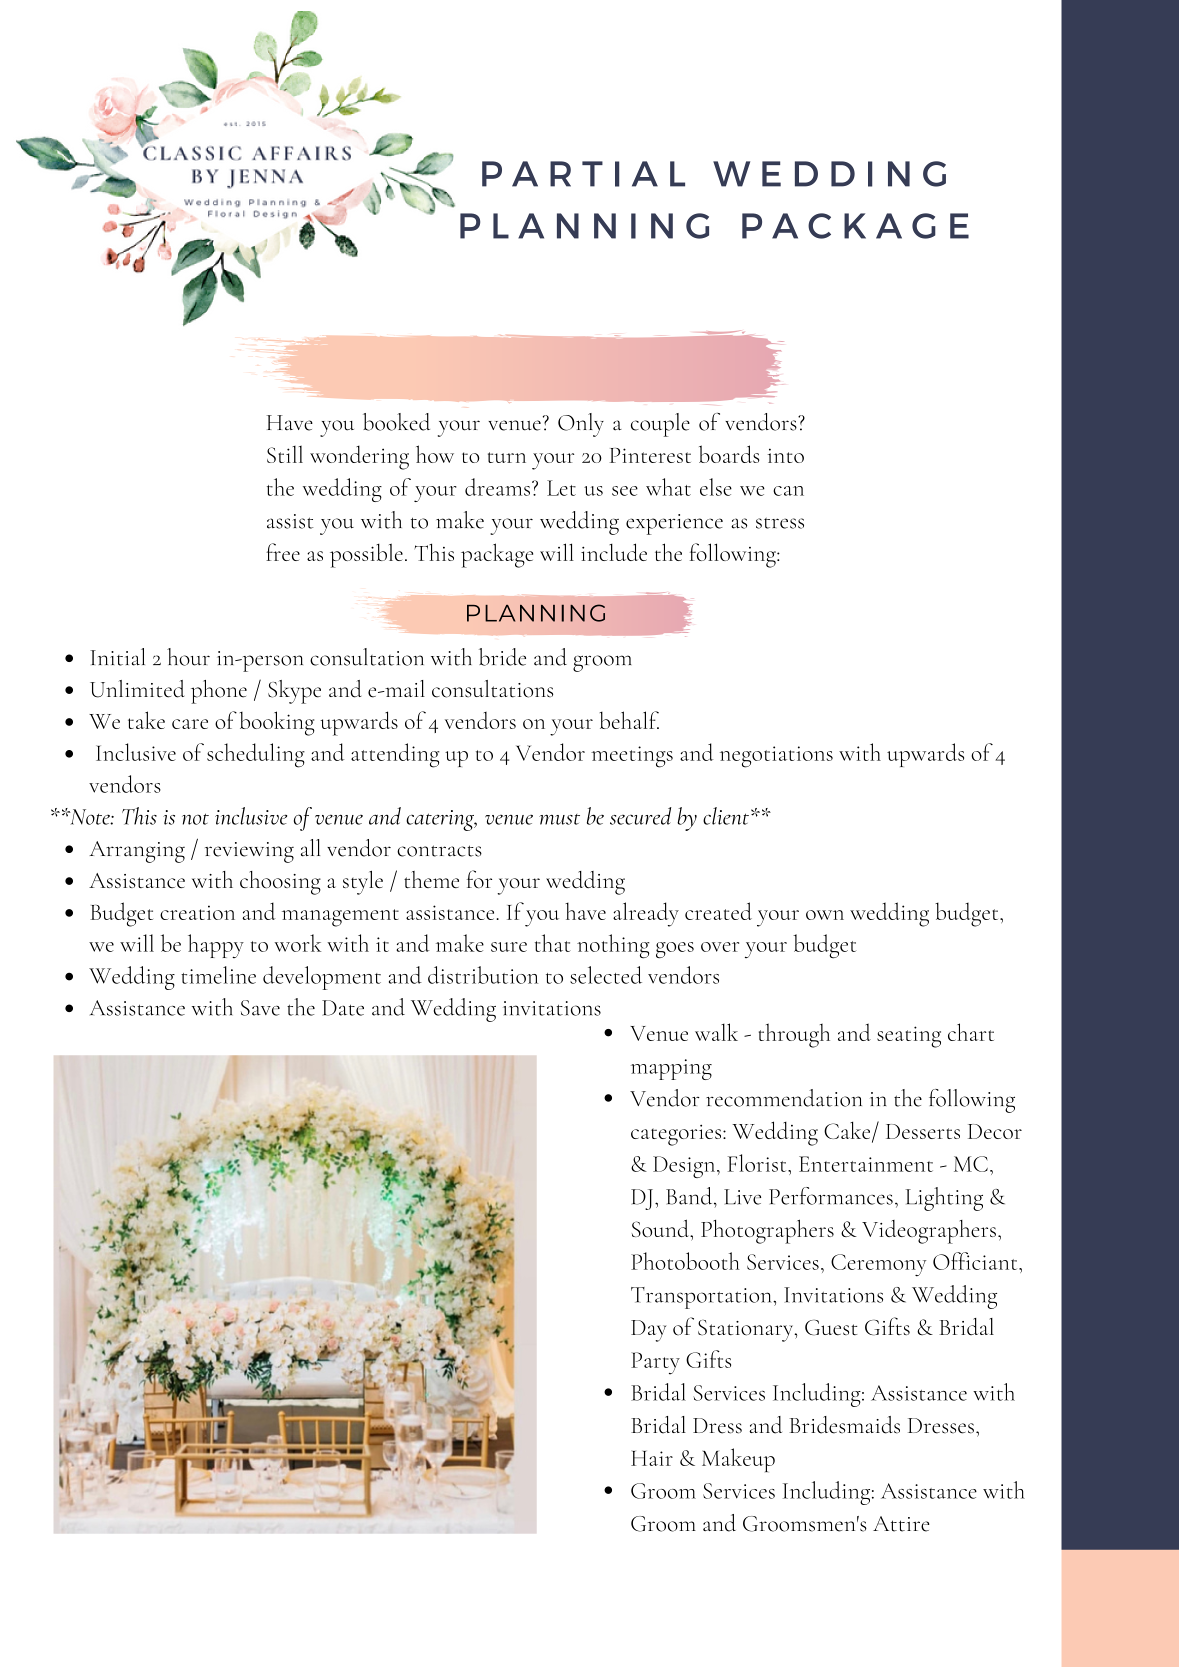 The height and width of the page is (1667, 1179). What do you see at coordinates (256, 755) in the page?
I see `scheduling` at bounding box center [256, 755].
